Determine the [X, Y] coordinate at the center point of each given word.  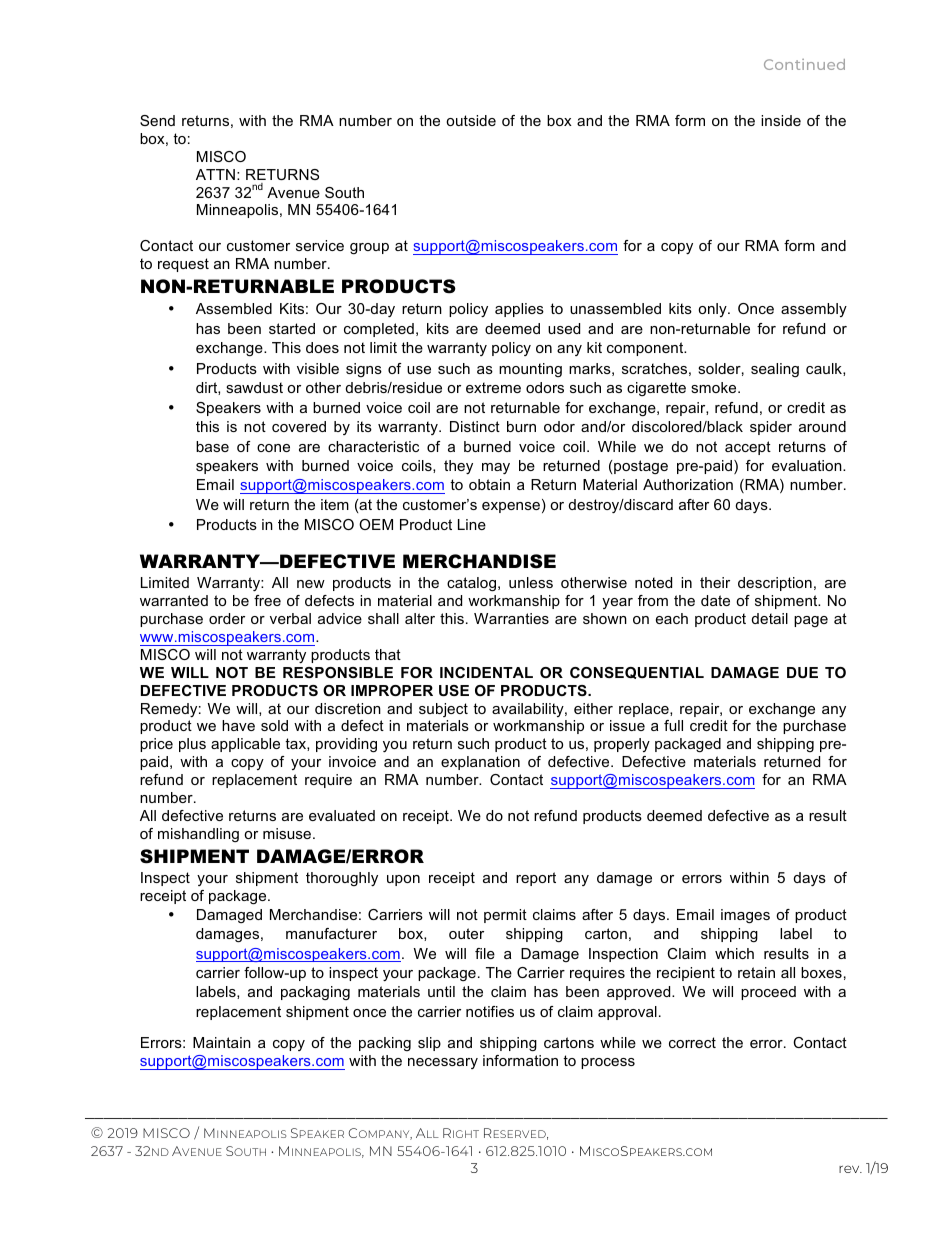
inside [781, 120]
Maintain [222, 1042]
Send [157, 120]
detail [770, 618]
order [227, 618]
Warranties [511, 618]
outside [471, 120]
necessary [443, 1063]
